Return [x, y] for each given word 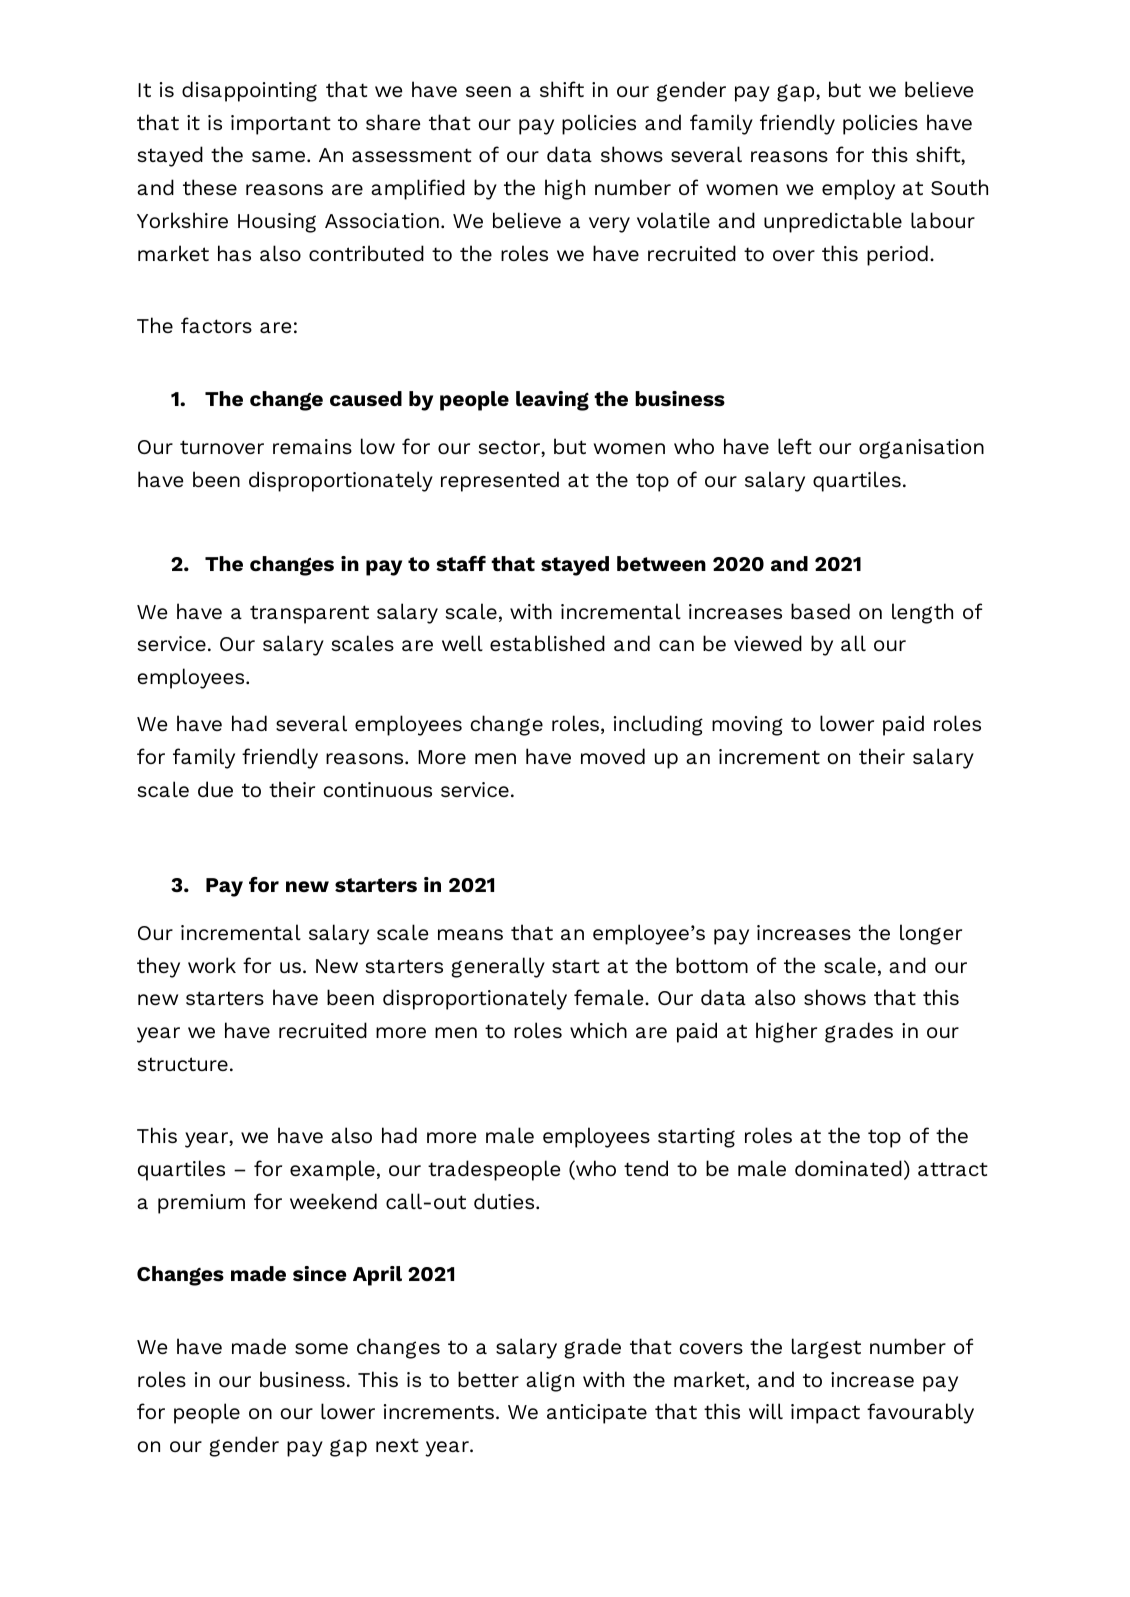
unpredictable [833, 222]
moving [747, 726]
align [550, 1381]
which [598, 1030]
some [321, 1348]
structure [183, 1064]
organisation [921, 449]
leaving [552, 401]
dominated [848, 1168]
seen [488, 91]
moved [613, 756]
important [281, 125]
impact [825, 1414]
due [215, 789]
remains [312, 446]
